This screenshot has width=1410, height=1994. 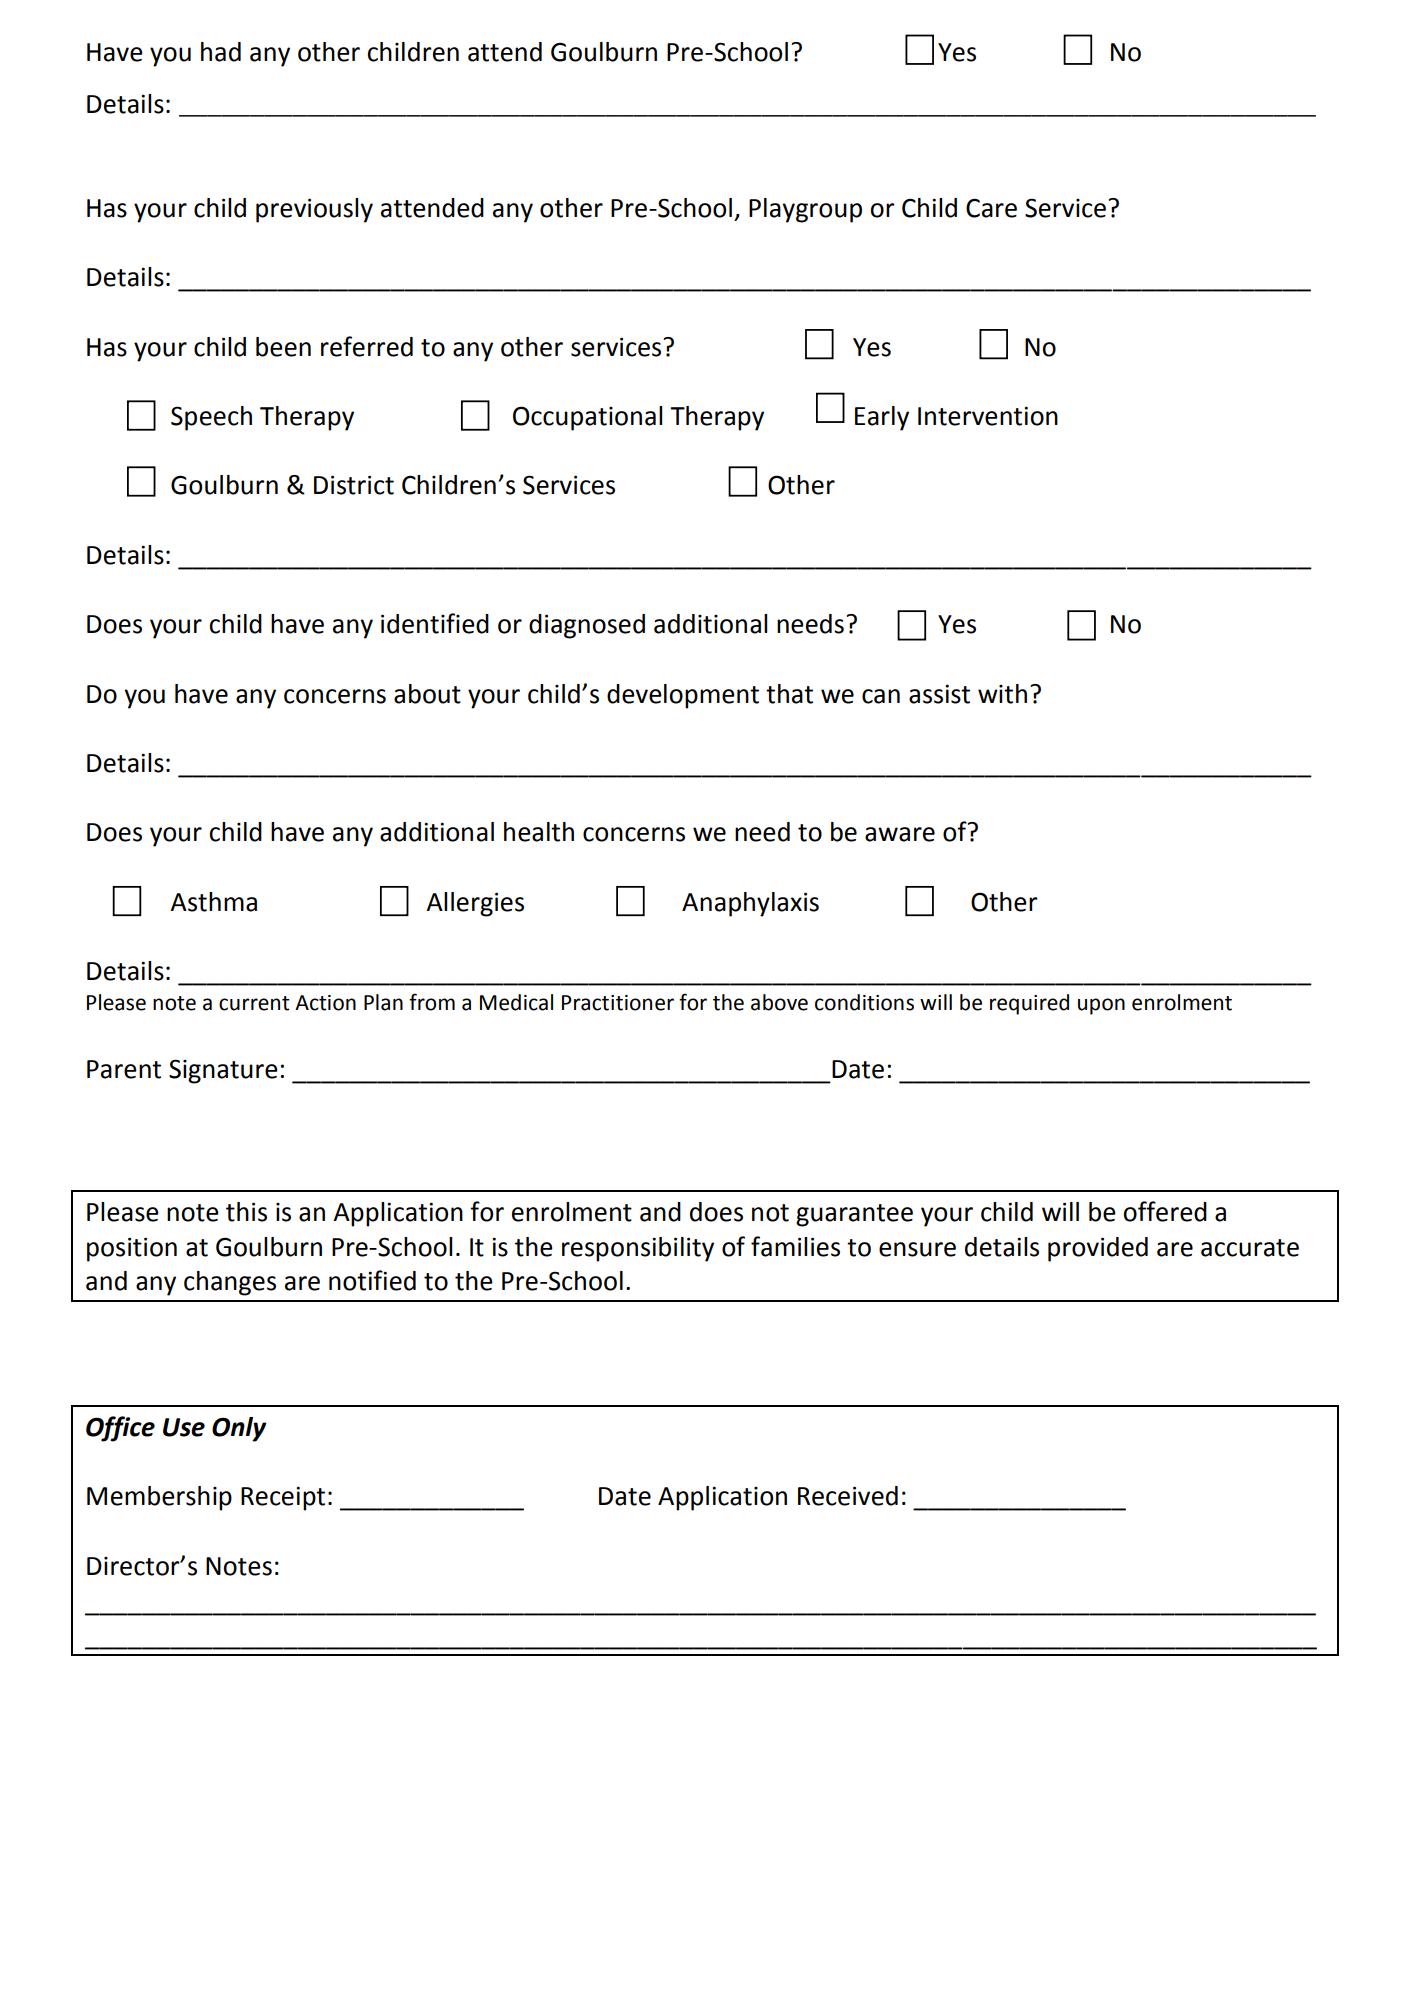 What do you see at coordinates (991, 208) in the screenshot?
I see `Care` at bounding box center [991, 208].
